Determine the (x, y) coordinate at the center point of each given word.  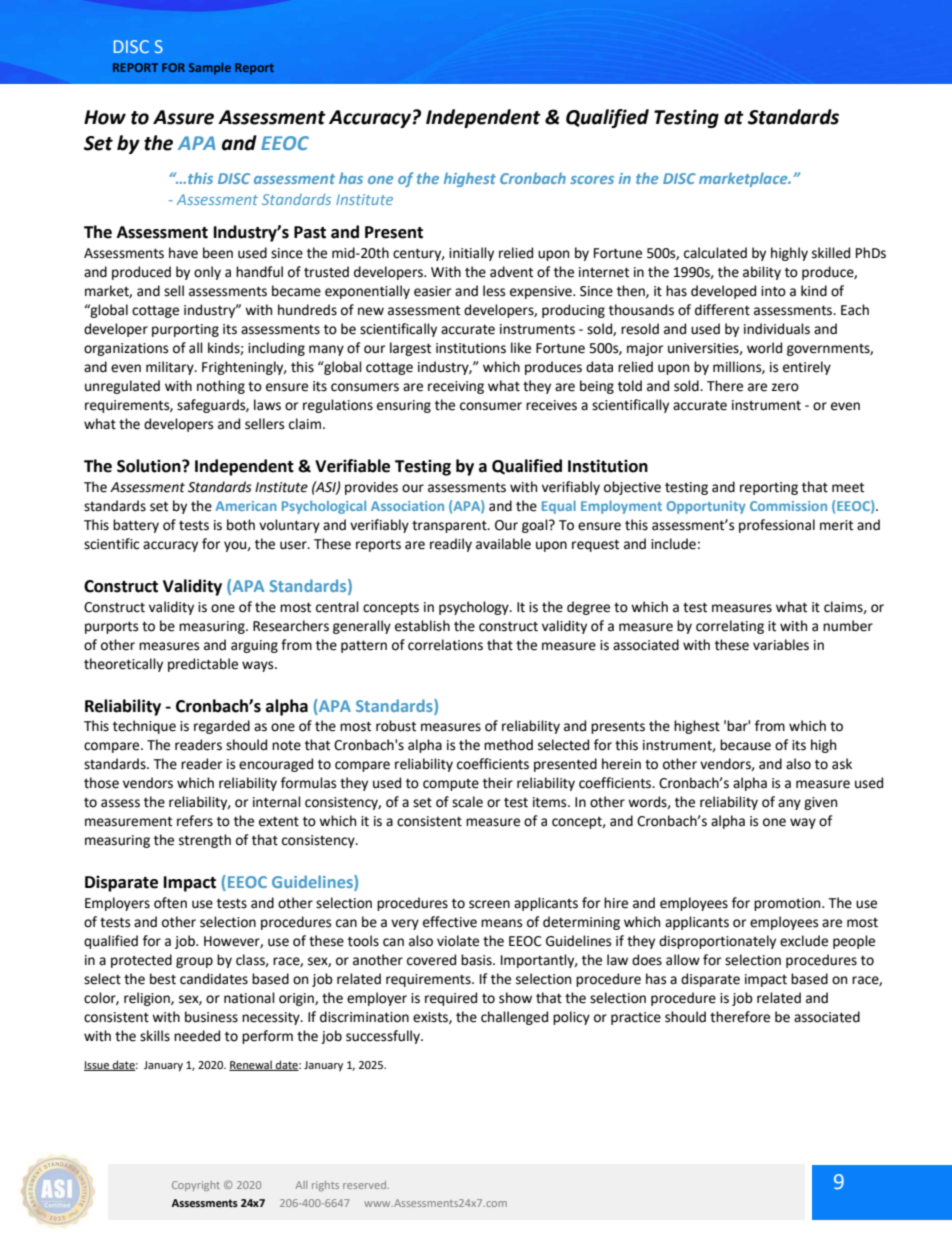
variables (781, 645)
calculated (715, 253)
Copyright (196, 1186)
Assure (183, 117)
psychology (475, 608)
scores (592, 180)
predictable (203, 665)
